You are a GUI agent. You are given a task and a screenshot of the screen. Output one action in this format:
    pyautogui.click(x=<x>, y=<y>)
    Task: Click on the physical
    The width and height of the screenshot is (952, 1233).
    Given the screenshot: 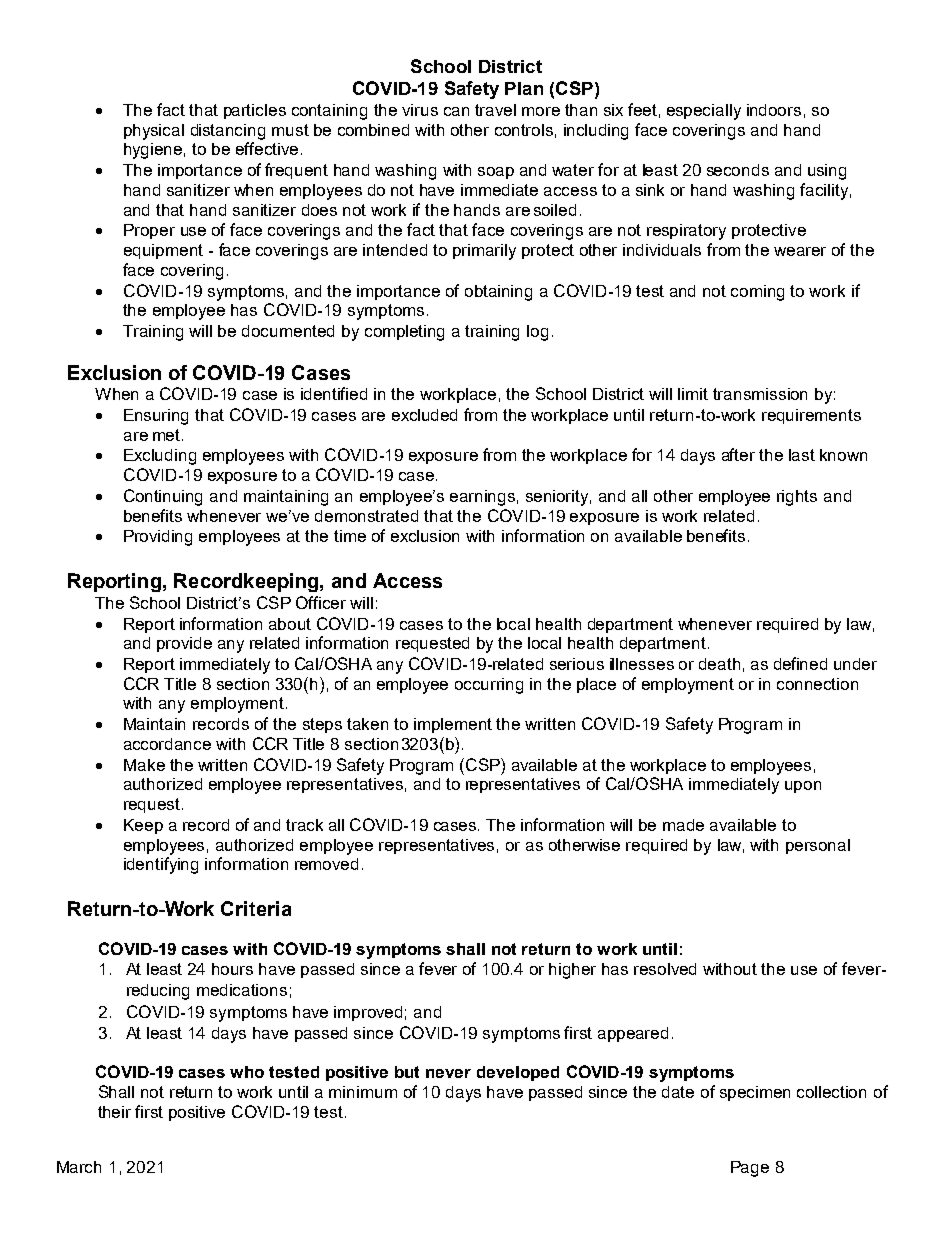 What is the action you would take?
    pyautogui.click(x=154, y=132)
